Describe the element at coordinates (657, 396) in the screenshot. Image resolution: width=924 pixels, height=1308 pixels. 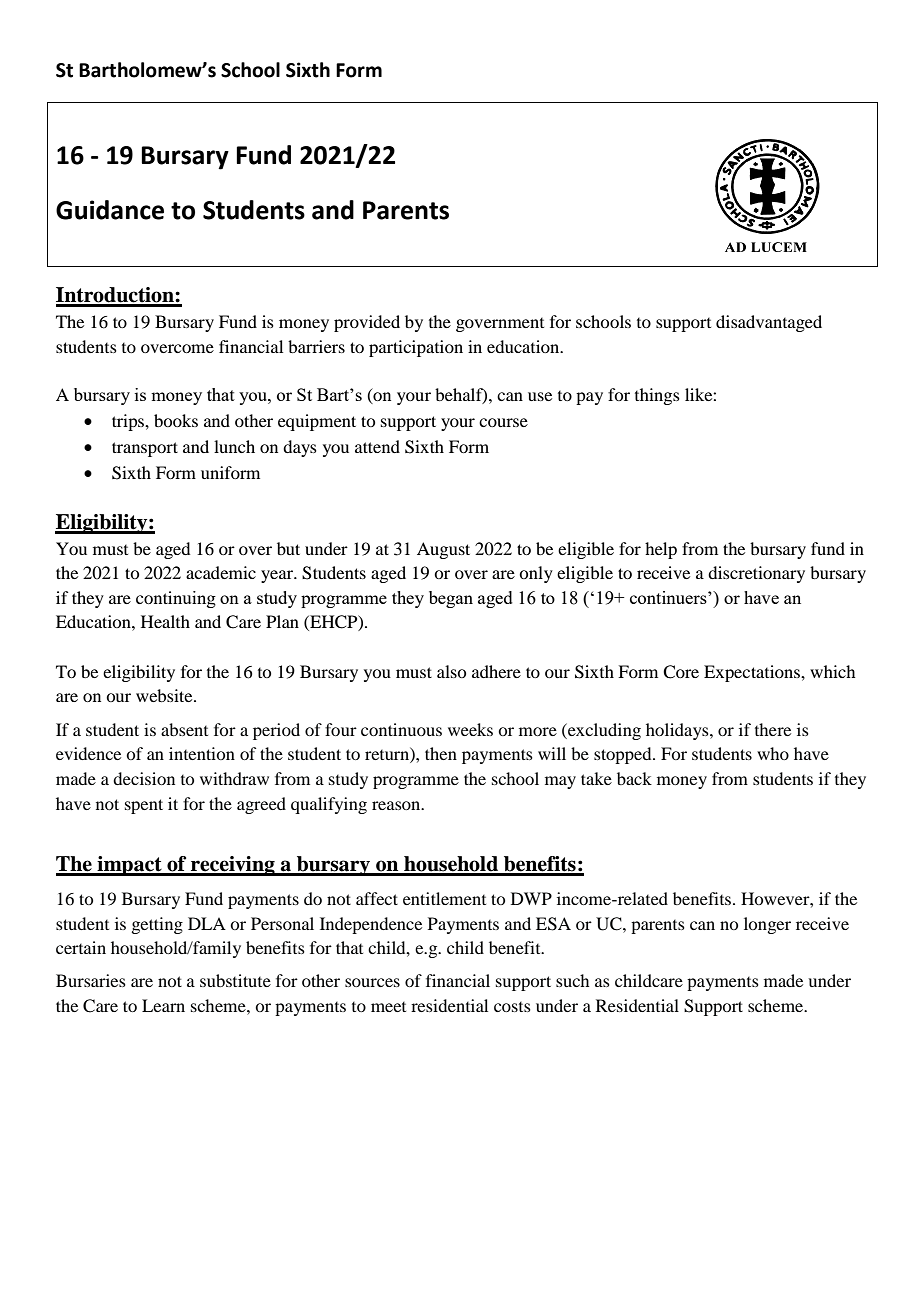
I see `things` at that location.
